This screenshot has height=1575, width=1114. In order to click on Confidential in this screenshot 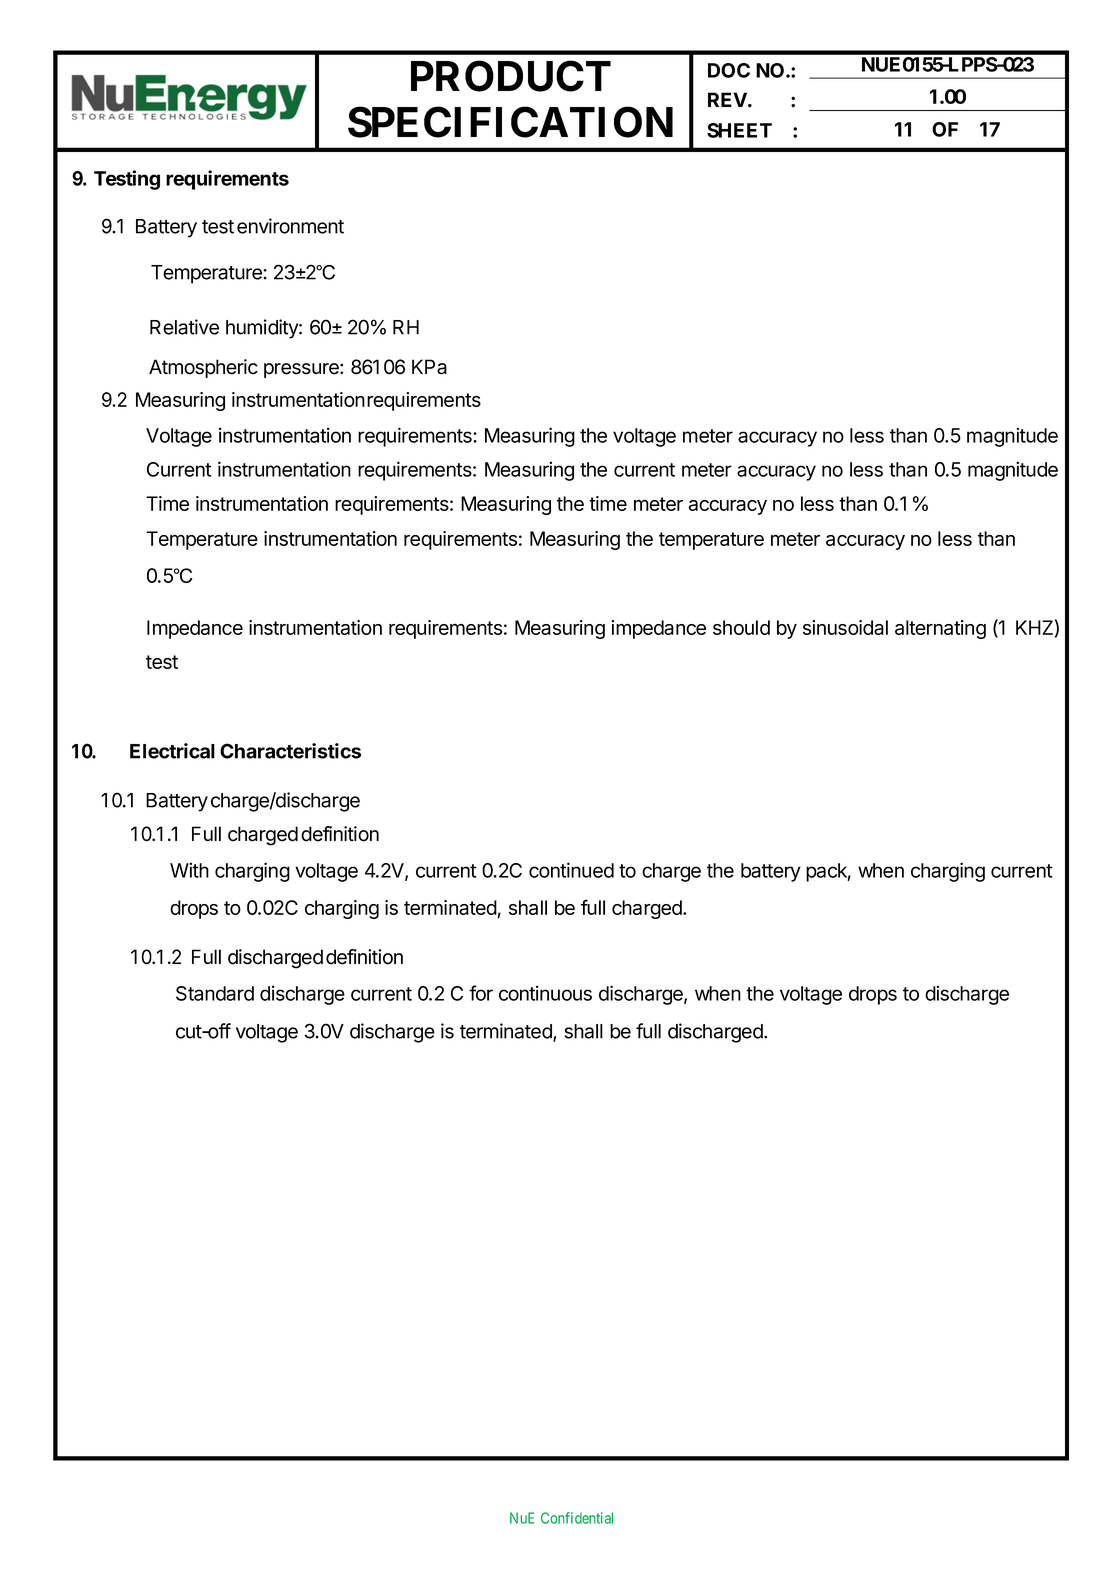, I will do `click(577, 1518)`.
